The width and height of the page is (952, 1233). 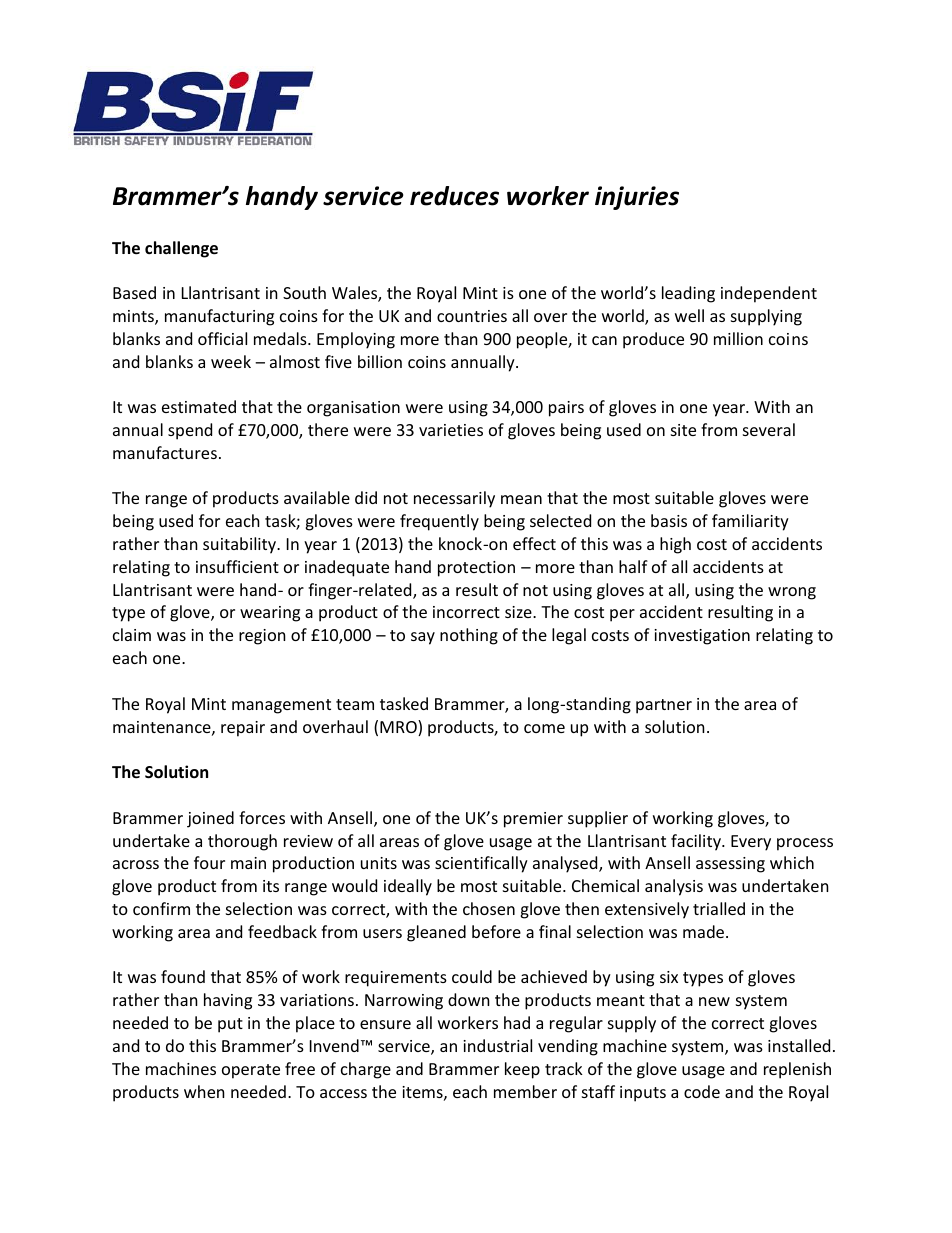 I want to click on code, so click(x=702, y=1091).
